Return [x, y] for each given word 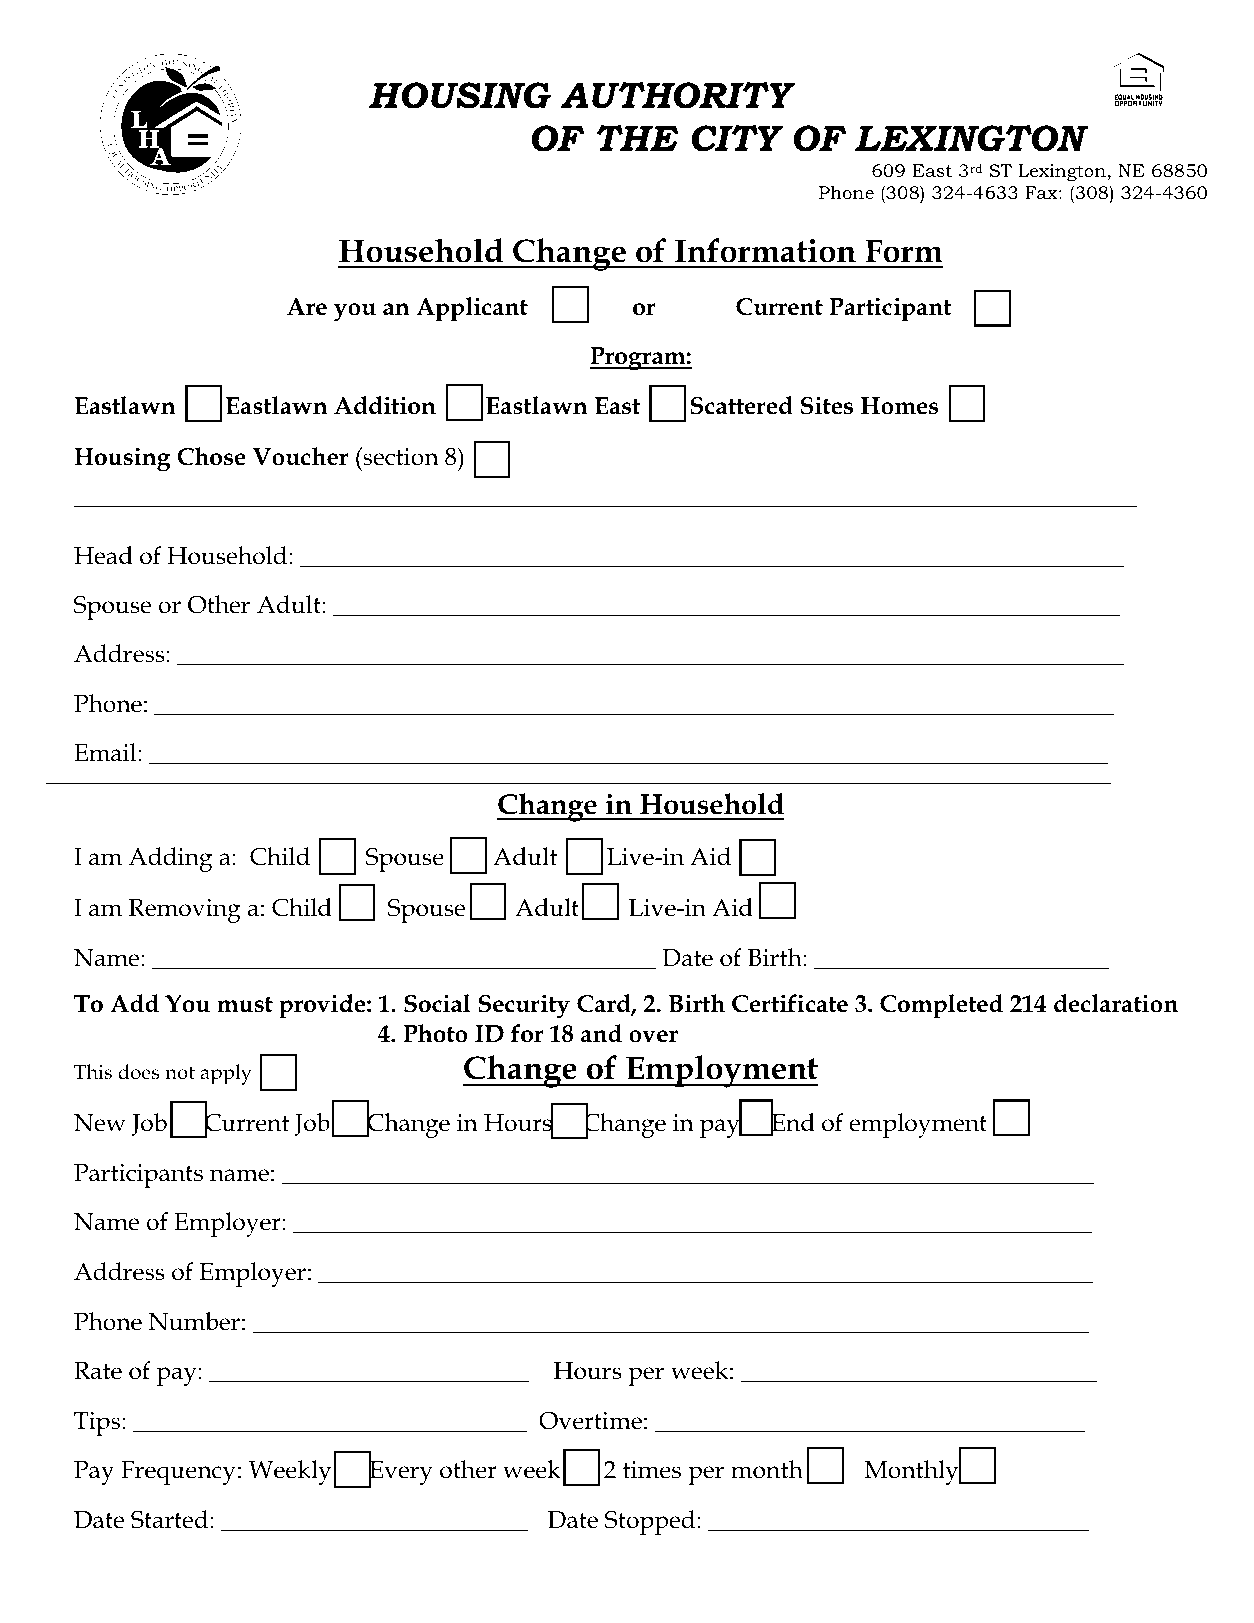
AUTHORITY [678, 95]
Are [307, 307]
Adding [170, 859]
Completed [941, 1006]
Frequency [178, 1473]
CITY [737, 138]
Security [524, 1006]
